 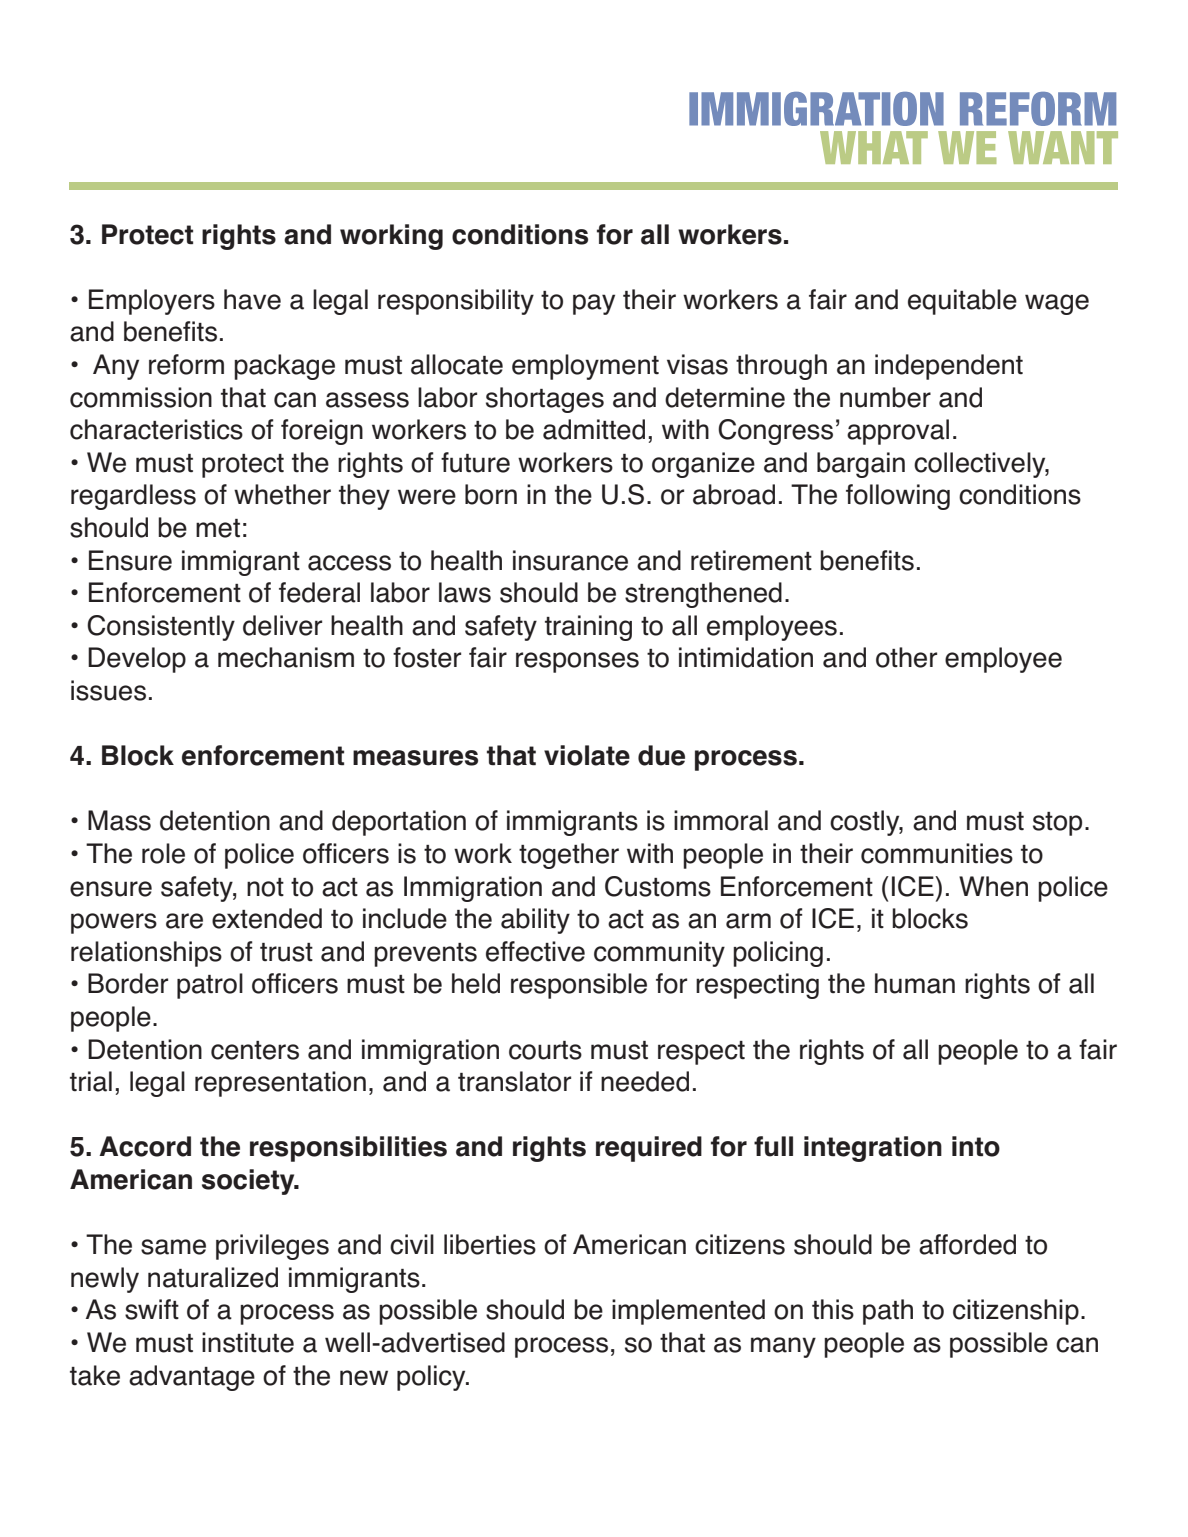 I want to click on responses, so click(x=577, y=662).
